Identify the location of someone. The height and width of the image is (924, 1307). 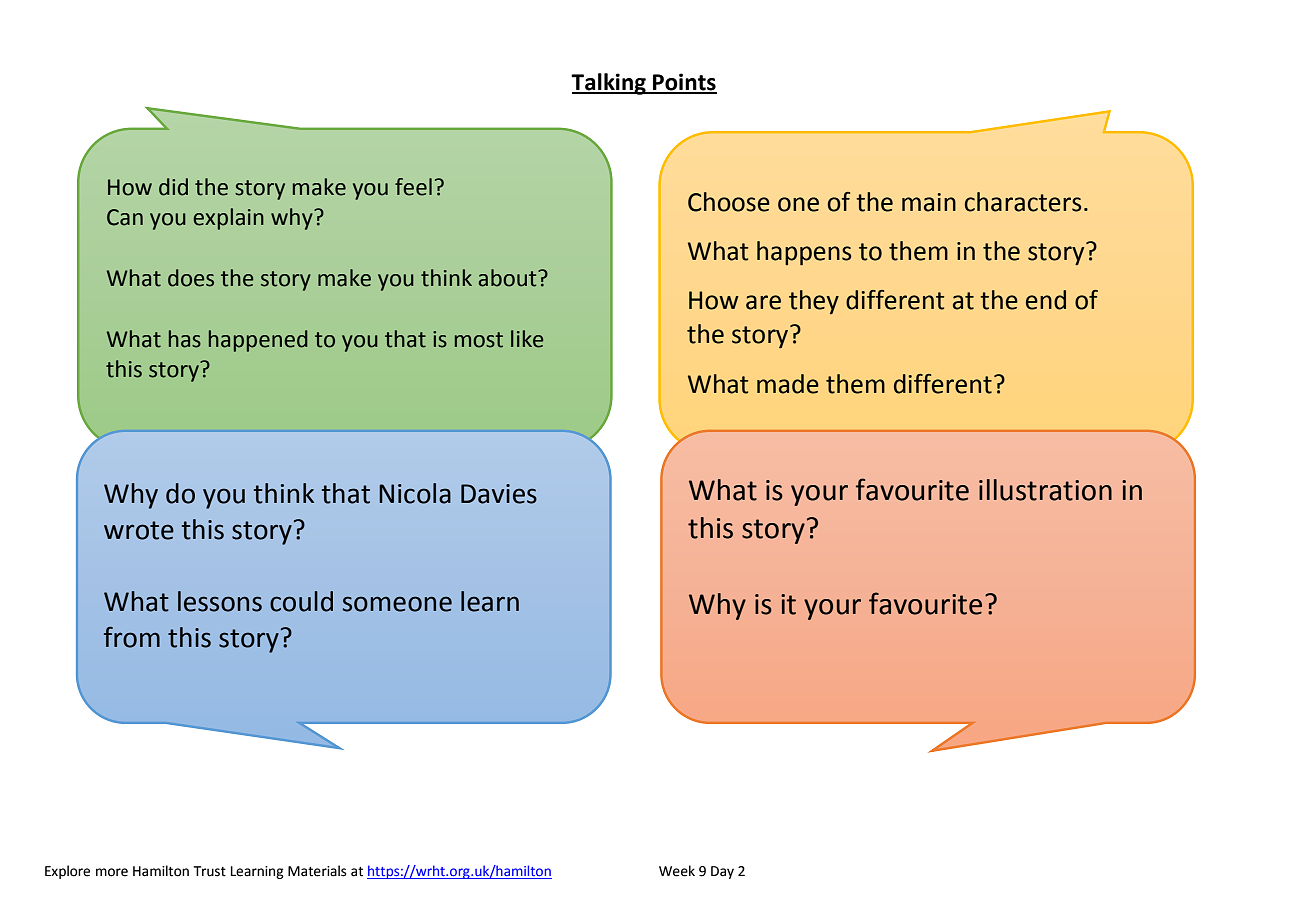
(397, 604).
